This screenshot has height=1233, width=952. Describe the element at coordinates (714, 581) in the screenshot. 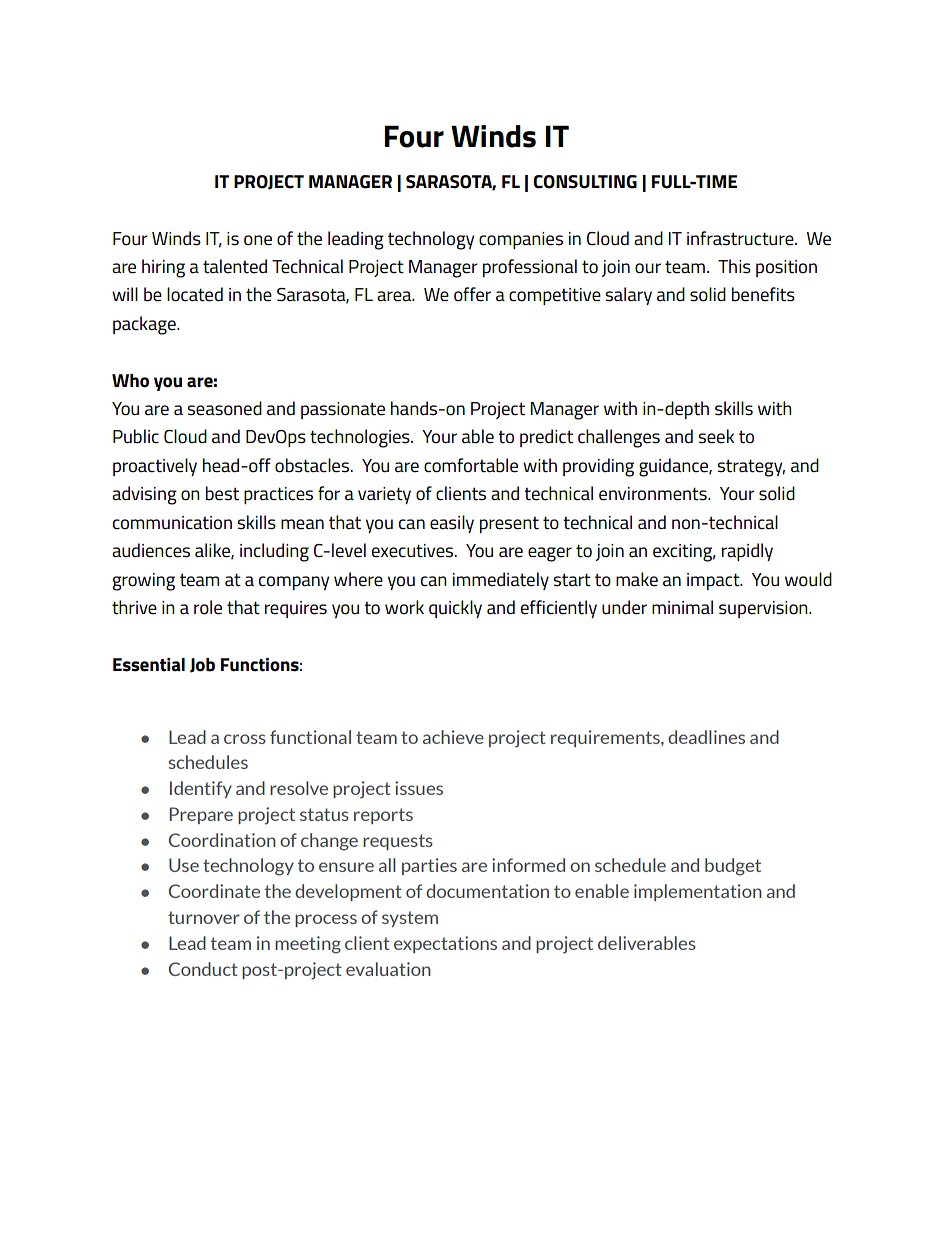

I see `impact` at that location.
